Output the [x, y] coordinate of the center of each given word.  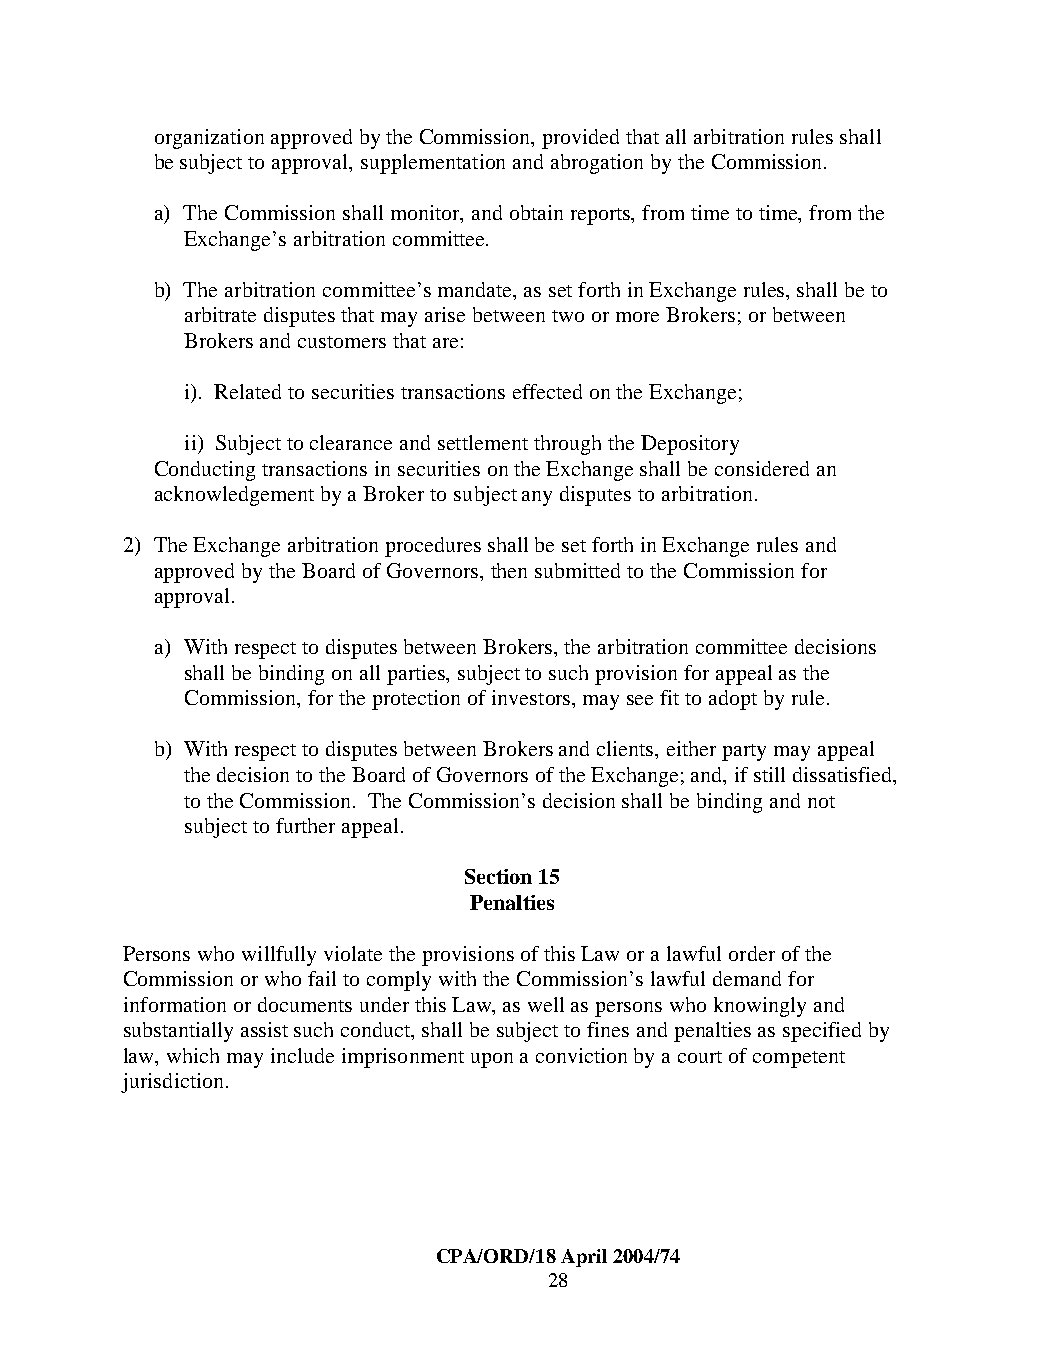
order [752, 953]
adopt [733, 700]
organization [209, 139]
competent [799, 1059]
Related [247, 391]
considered [762, 468]
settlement [483, 442]
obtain [536, 212]
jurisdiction [172, 1083]
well [546, 1004]
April [584, 1258]
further [305, 825]
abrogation [597, 164]
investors [532, 697]
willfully [279, 956]
